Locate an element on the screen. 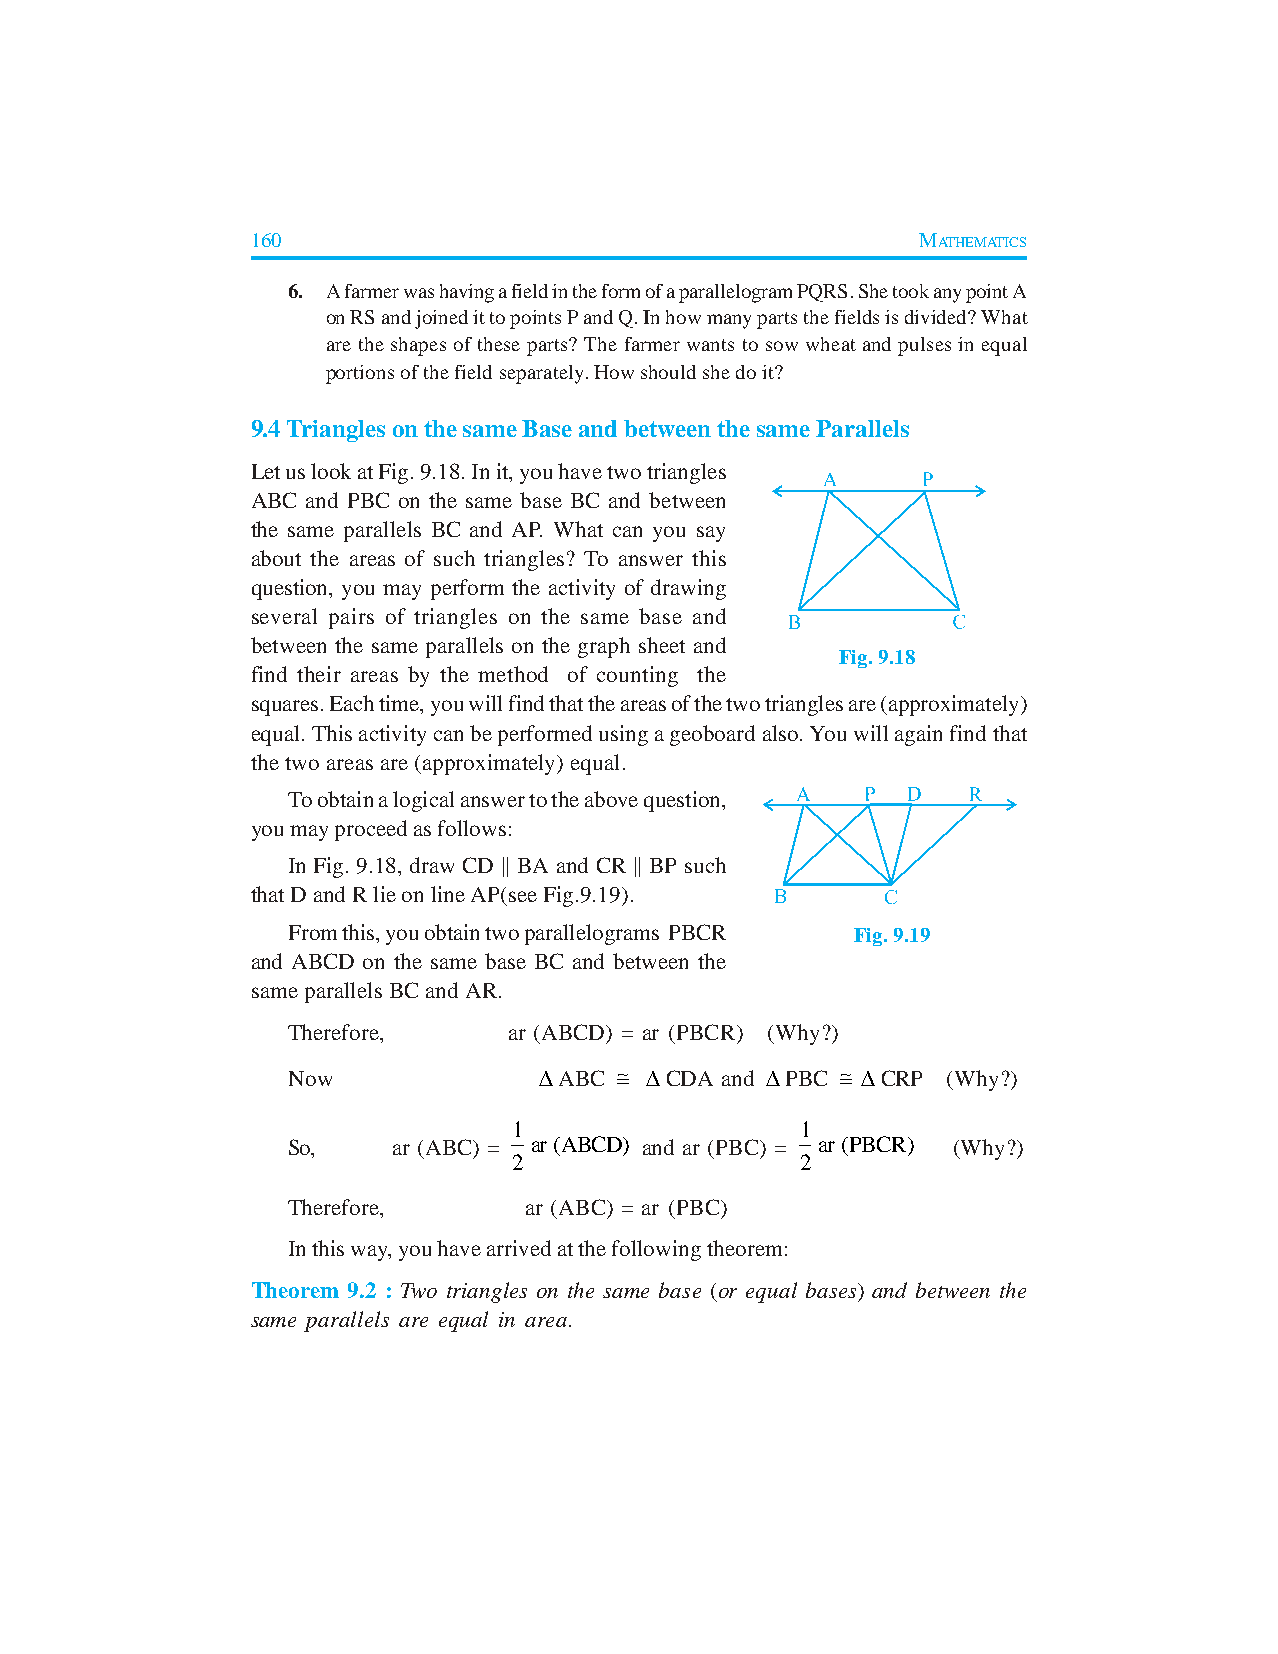 The image size is (1278, 1654). also is located at coordinates (782, 733).
